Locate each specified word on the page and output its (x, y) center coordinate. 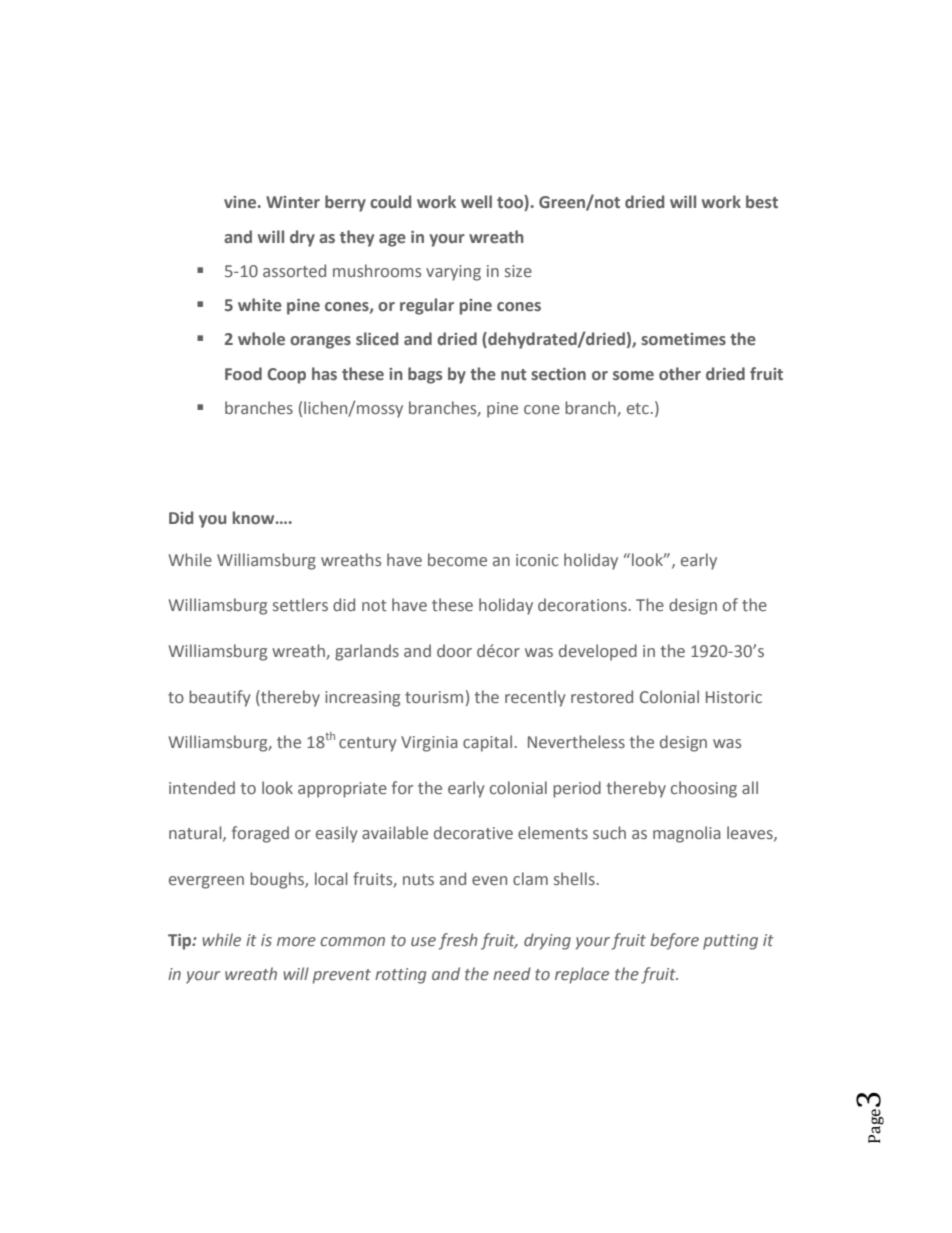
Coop (286, 376)
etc (638, 408)
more (296, 942)
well (476, 202)
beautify (220, 698)
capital (487, 743)
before (674, 941)
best (762, 201)
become (457, 560)
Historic (734, 697)
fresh (458, 941)
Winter (293, 202)
